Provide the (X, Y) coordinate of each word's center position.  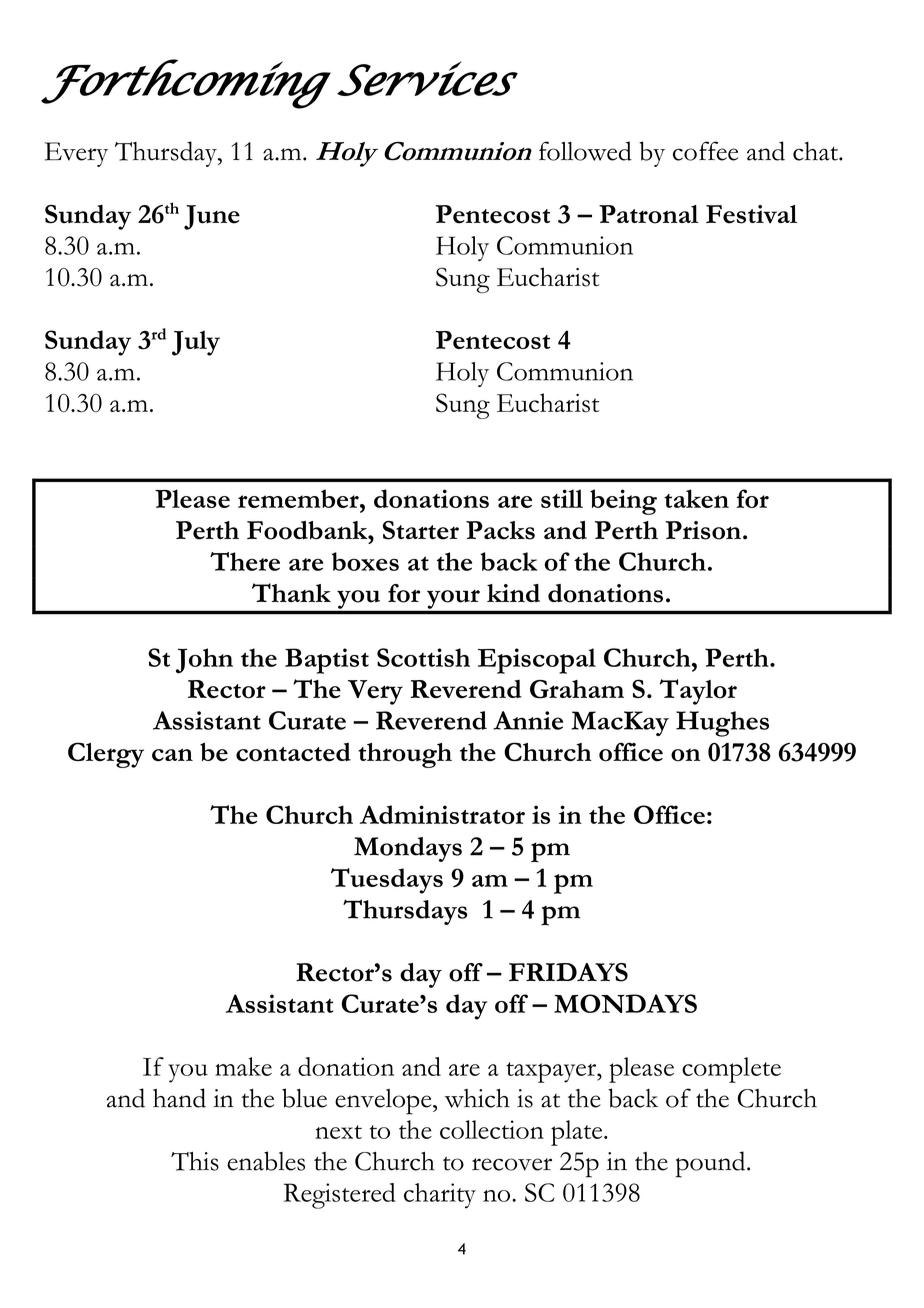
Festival (751, 214)
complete (731, 1070)
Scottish (423, 657)
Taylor (698, 692)
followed (585, 151)
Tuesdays (387, 881)
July (196, 343)
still (562, 498)
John (204, 661)
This (195, 1161)
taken (696, 498)
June (212, 217)
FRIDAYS (568, 972)
